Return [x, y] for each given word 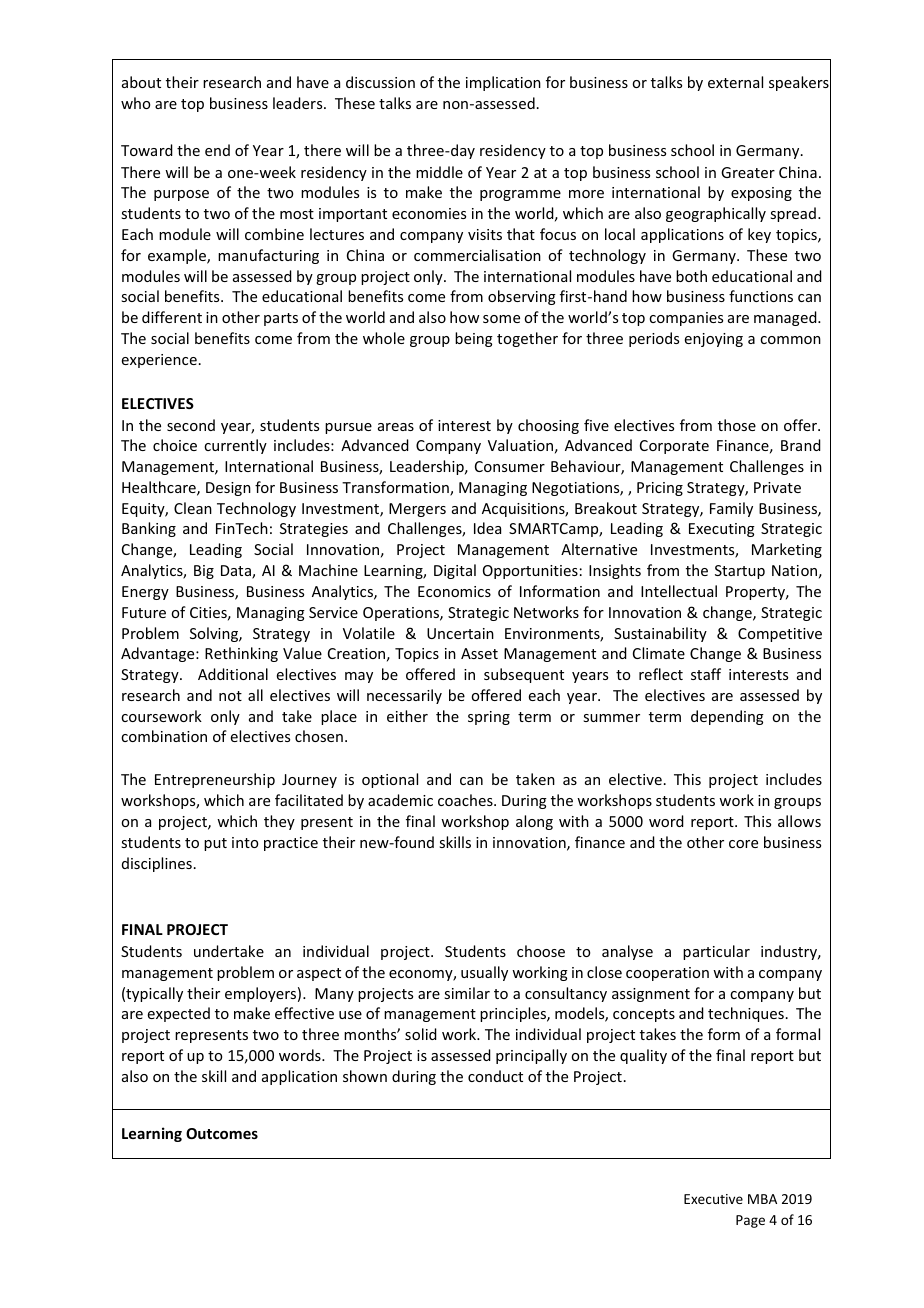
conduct [495, 1076]
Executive [713, 1199]
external [735, 82]
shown [365, 1076]
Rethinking [241, 654]
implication [503, 83]
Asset [479, 653]
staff [706, 674]
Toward [147, 150]
